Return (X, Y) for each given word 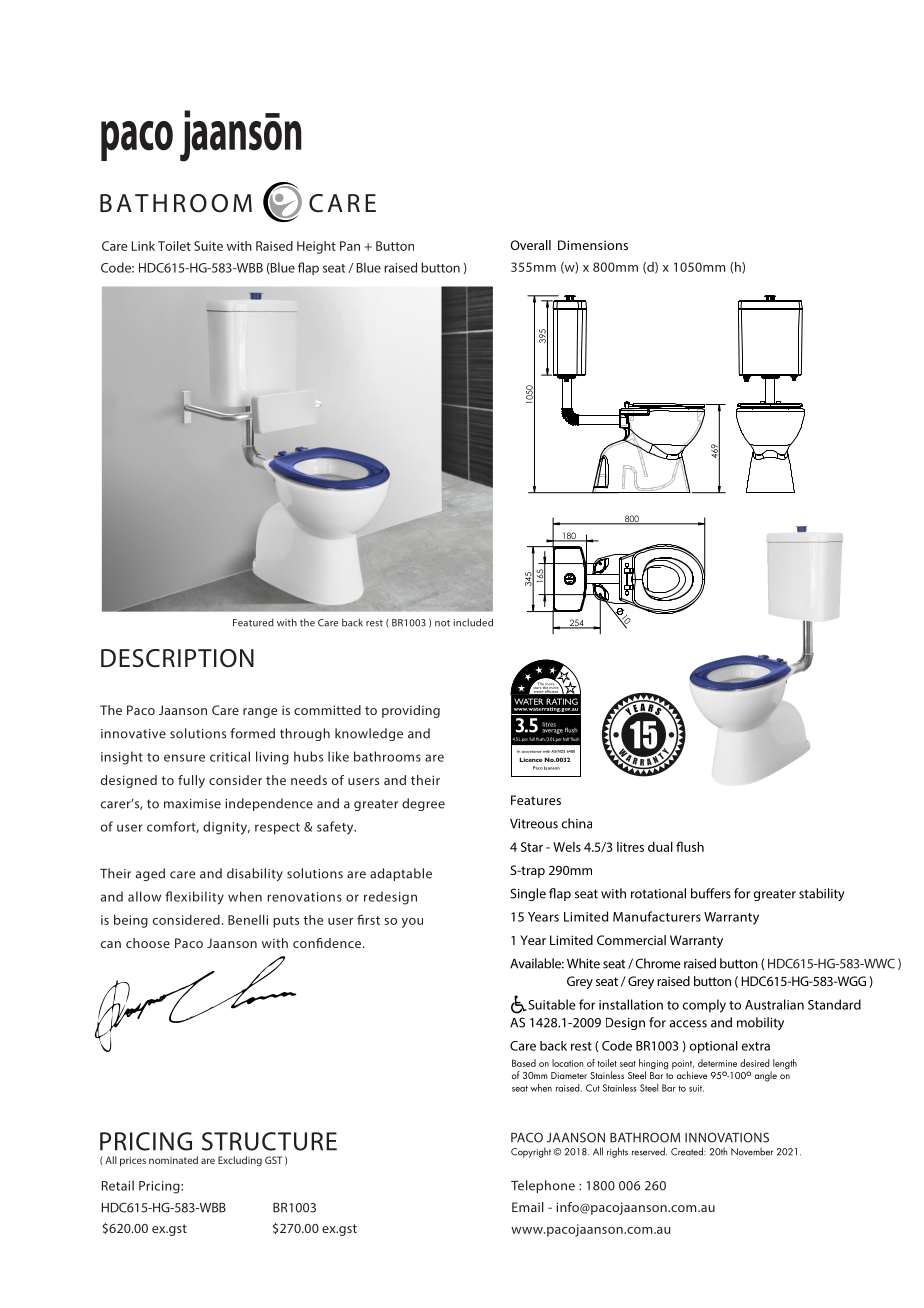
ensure (184, 758)
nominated (173, 1160)
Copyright (531, 1152)
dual (660, 847)
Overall (530, 245)
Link (143, 246)
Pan (350, 246)
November (752, 1152)
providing (411, 711)
